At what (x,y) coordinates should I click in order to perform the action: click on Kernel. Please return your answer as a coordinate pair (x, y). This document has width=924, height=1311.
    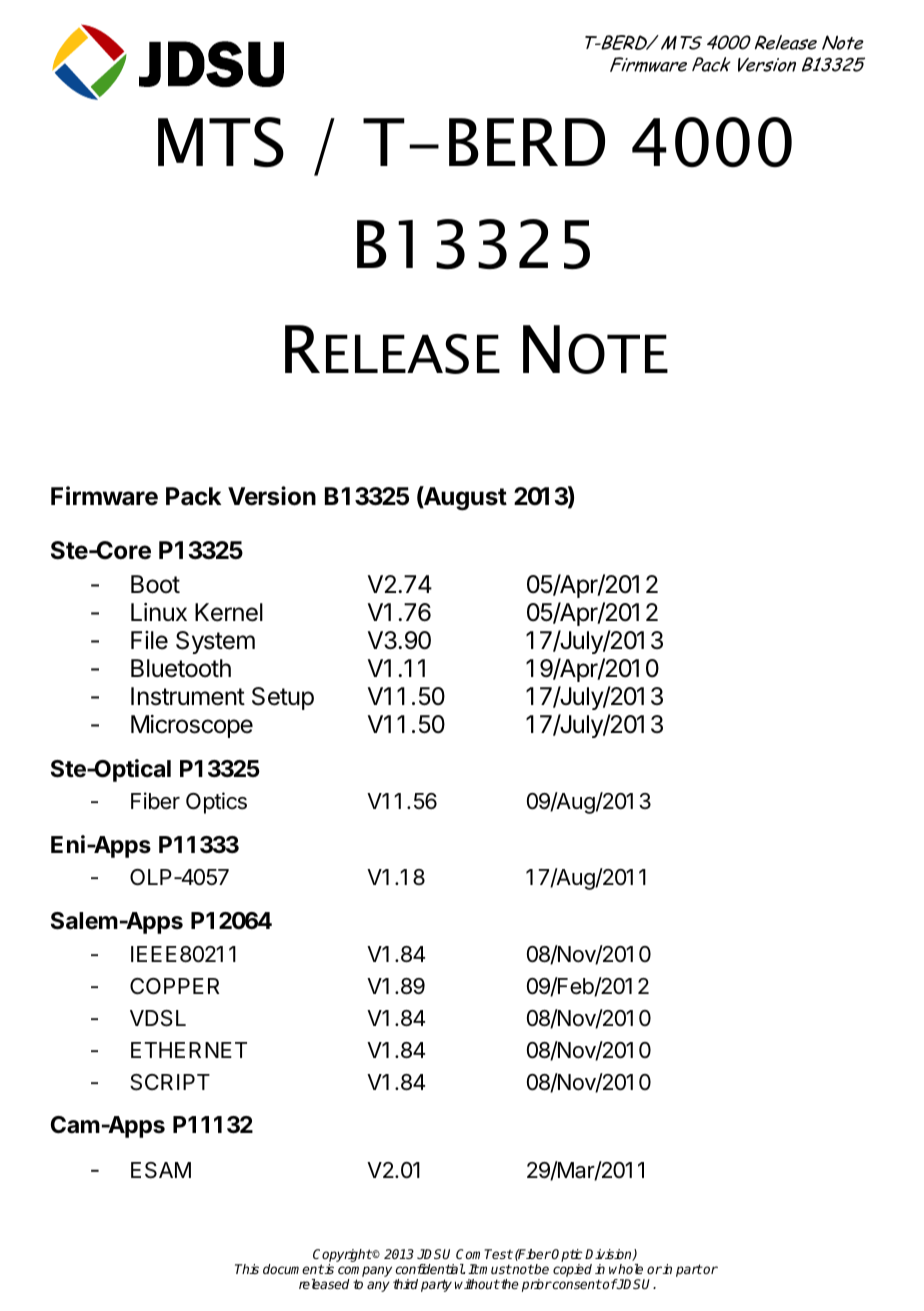
    Looking at the image, I should click on (229, 612).
